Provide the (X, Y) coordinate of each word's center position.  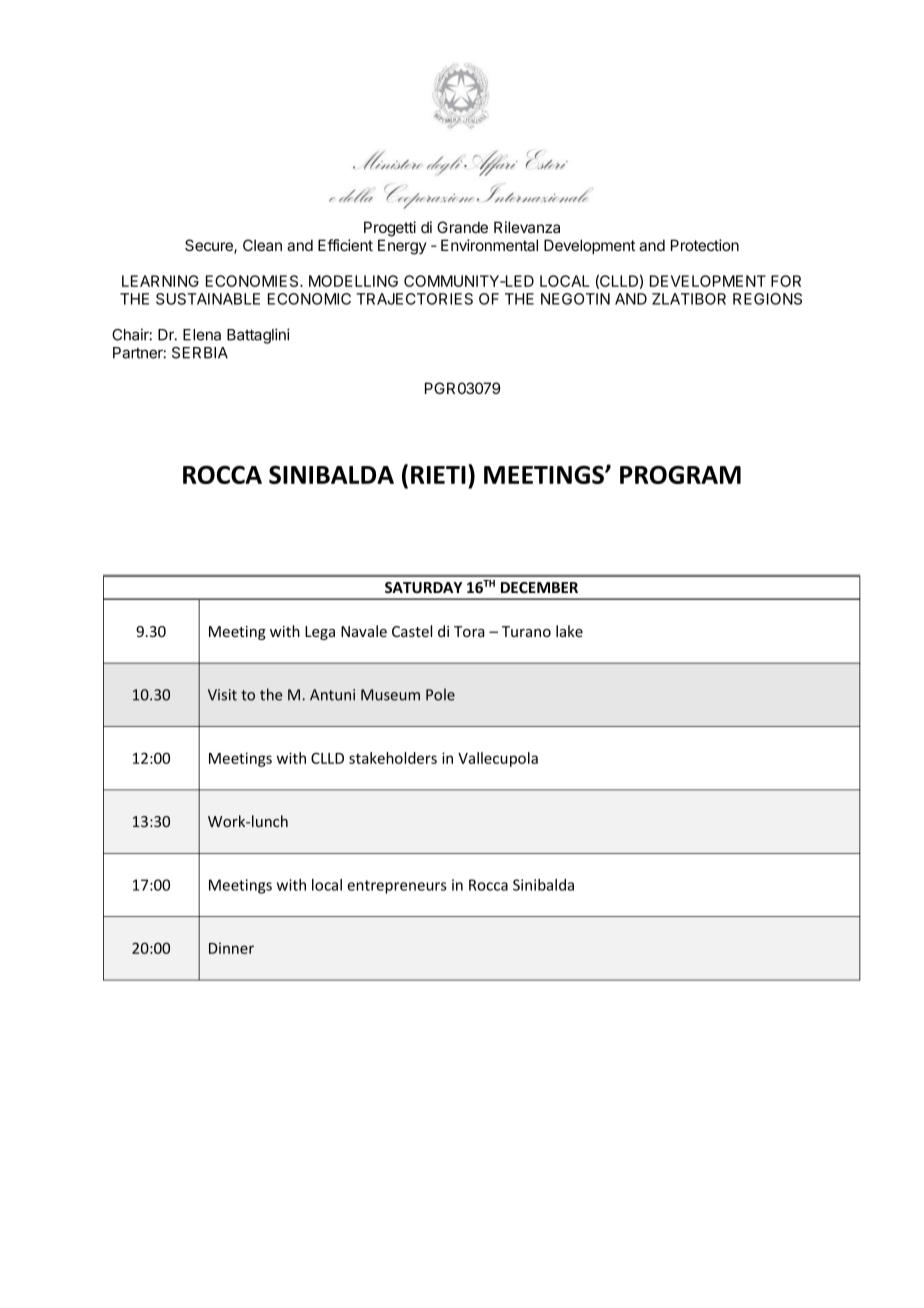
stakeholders (393, 758)
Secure (210, 246)
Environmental (489, 245)
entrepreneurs (397, 887)
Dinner (231, 948)
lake (569, 631)
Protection (705, 245)
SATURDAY (423, 587)
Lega (320, 633)
